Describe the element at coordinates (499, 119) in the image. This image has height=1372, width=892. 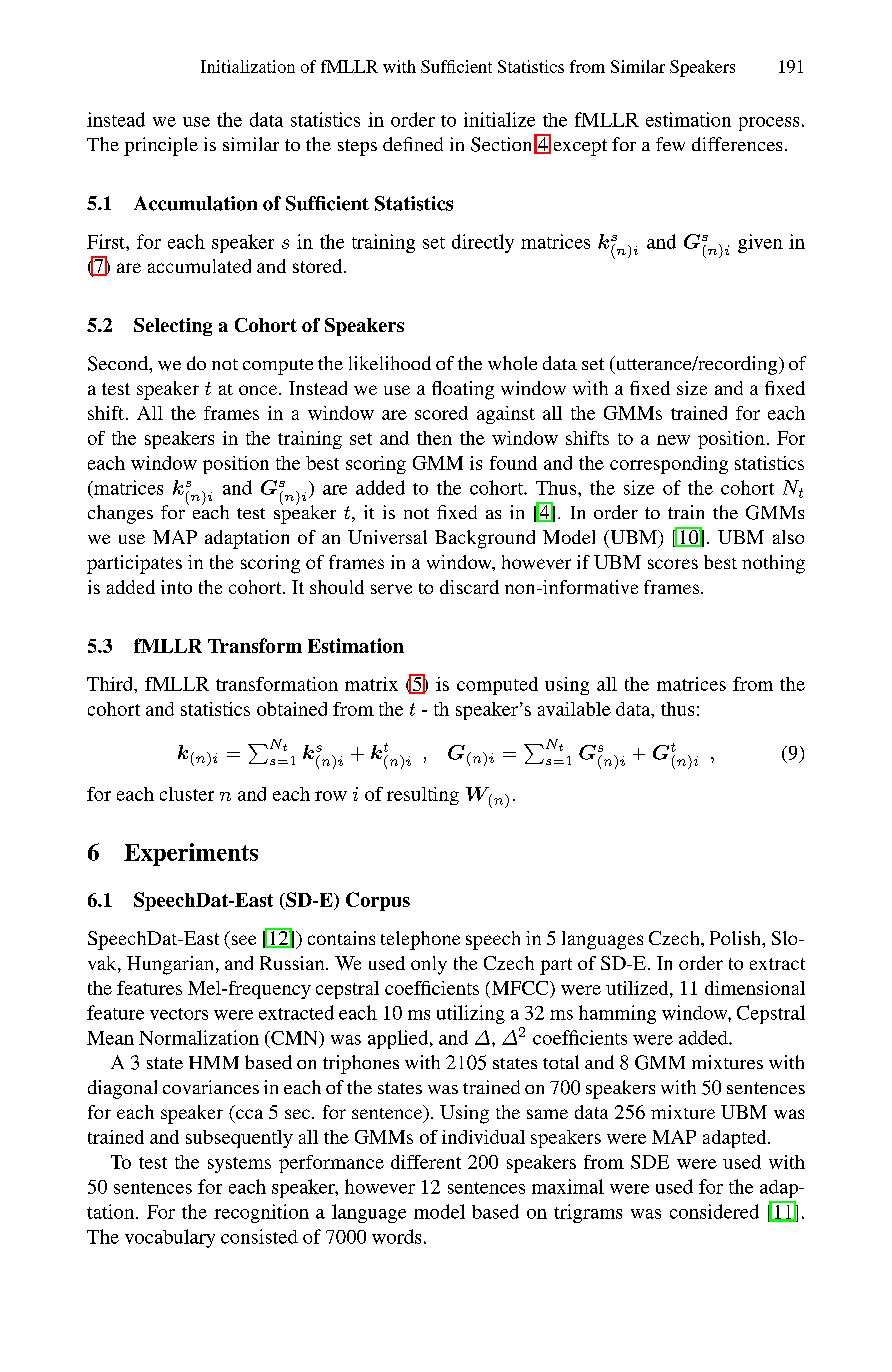
I see `initialize` at that location.
